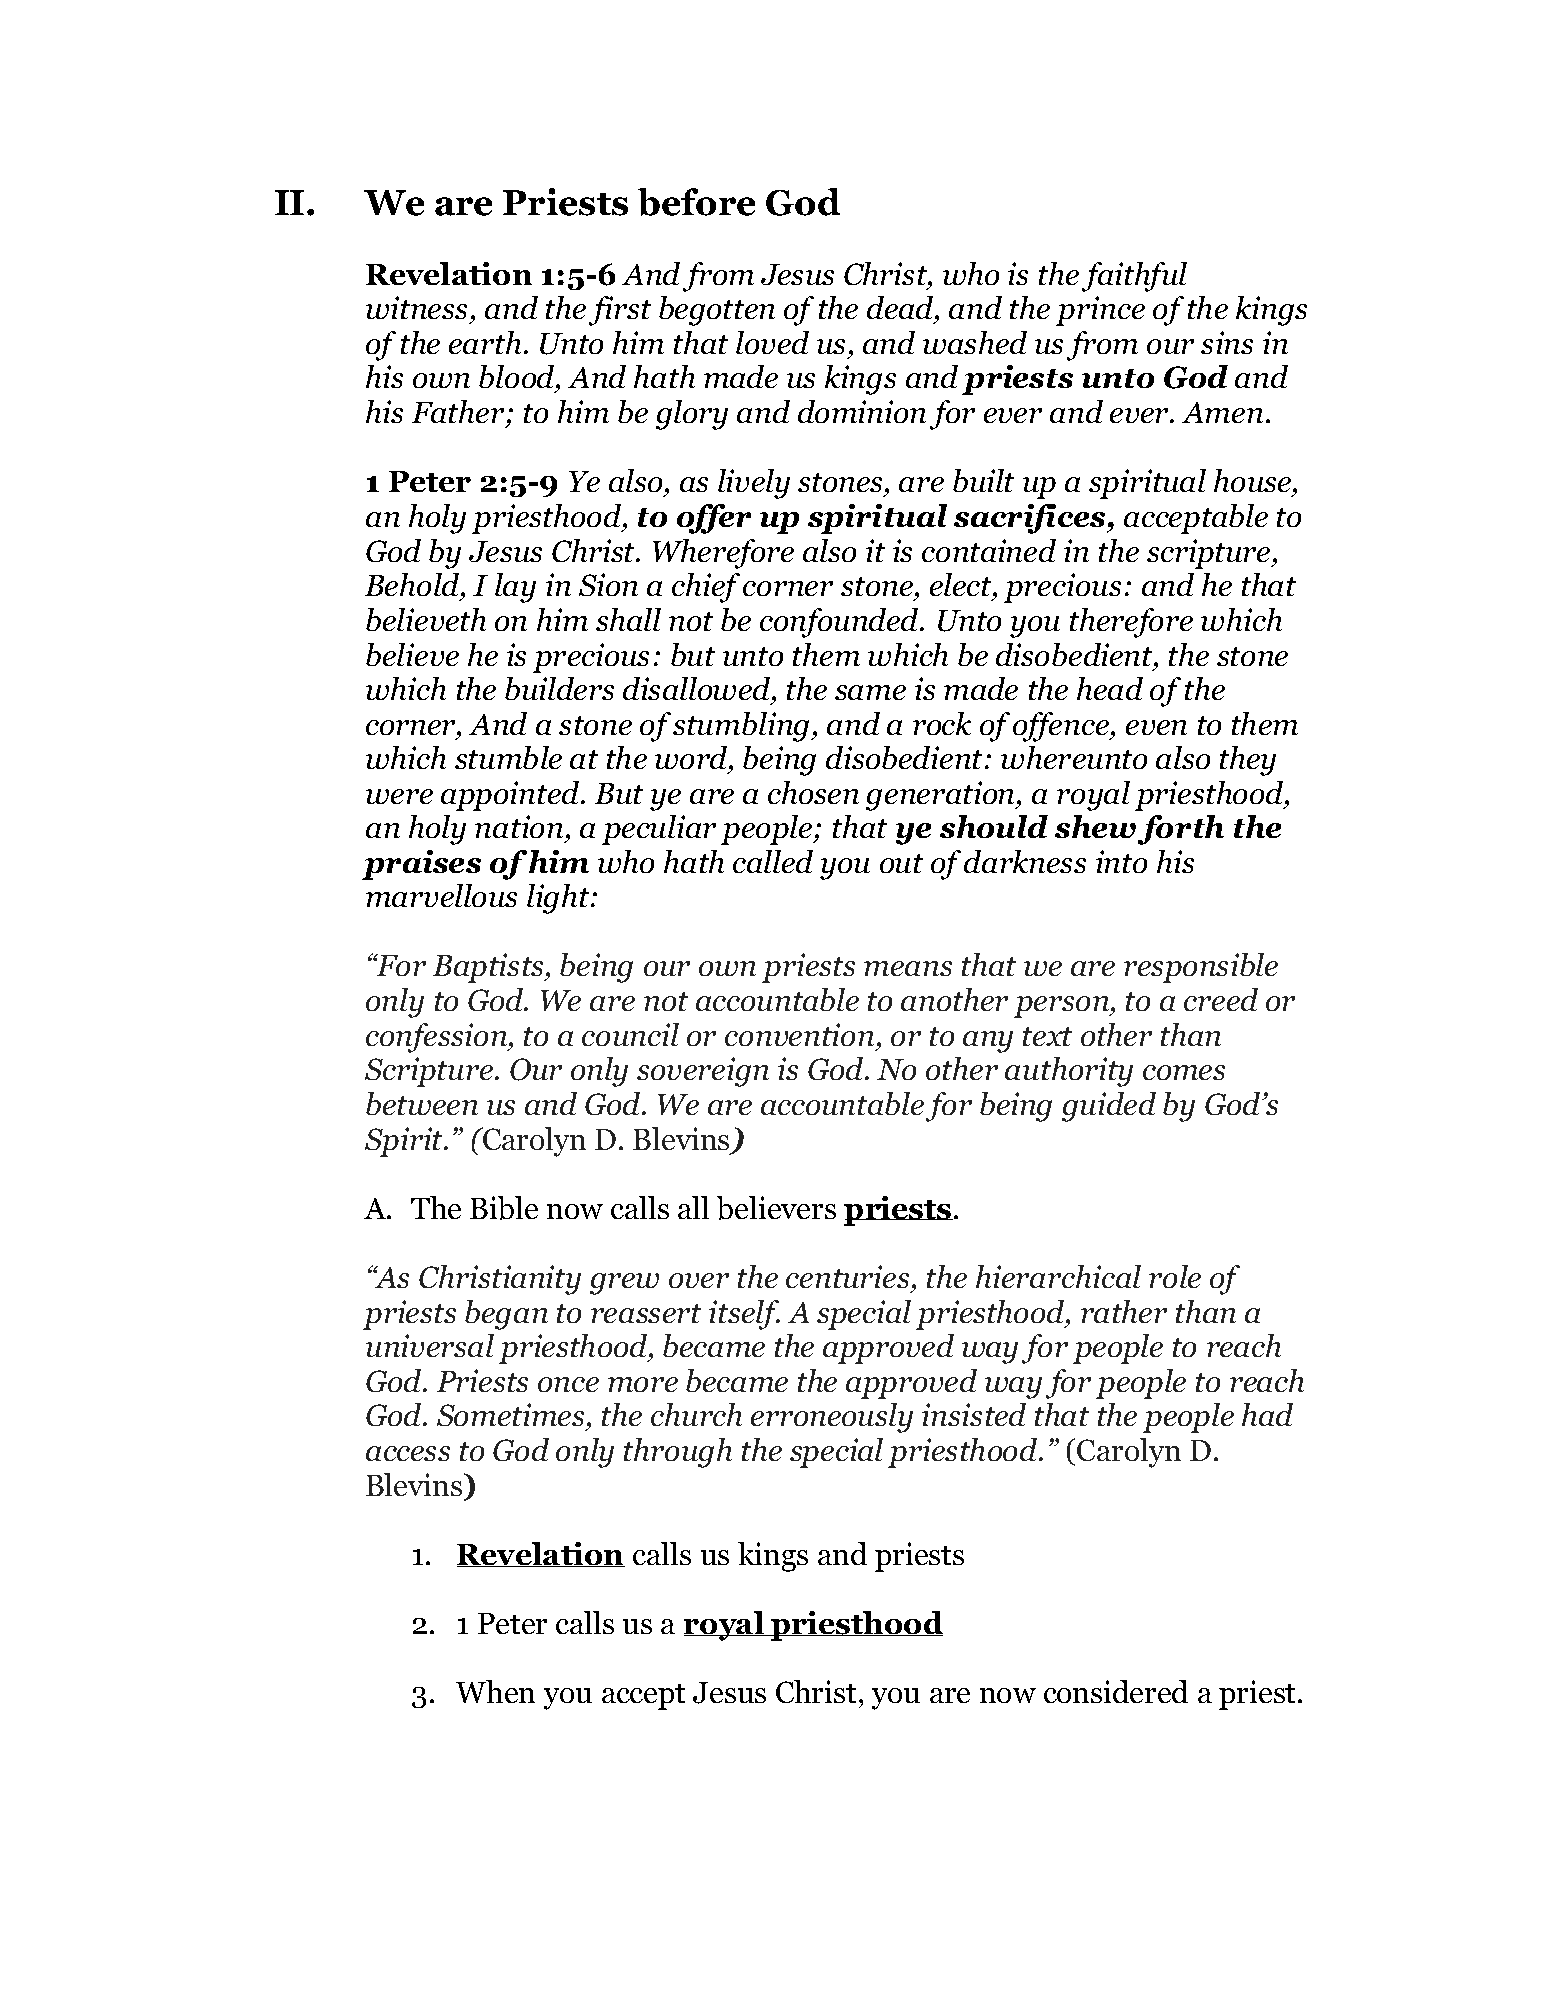  I want to click on Baptists, so click(489, 968).
